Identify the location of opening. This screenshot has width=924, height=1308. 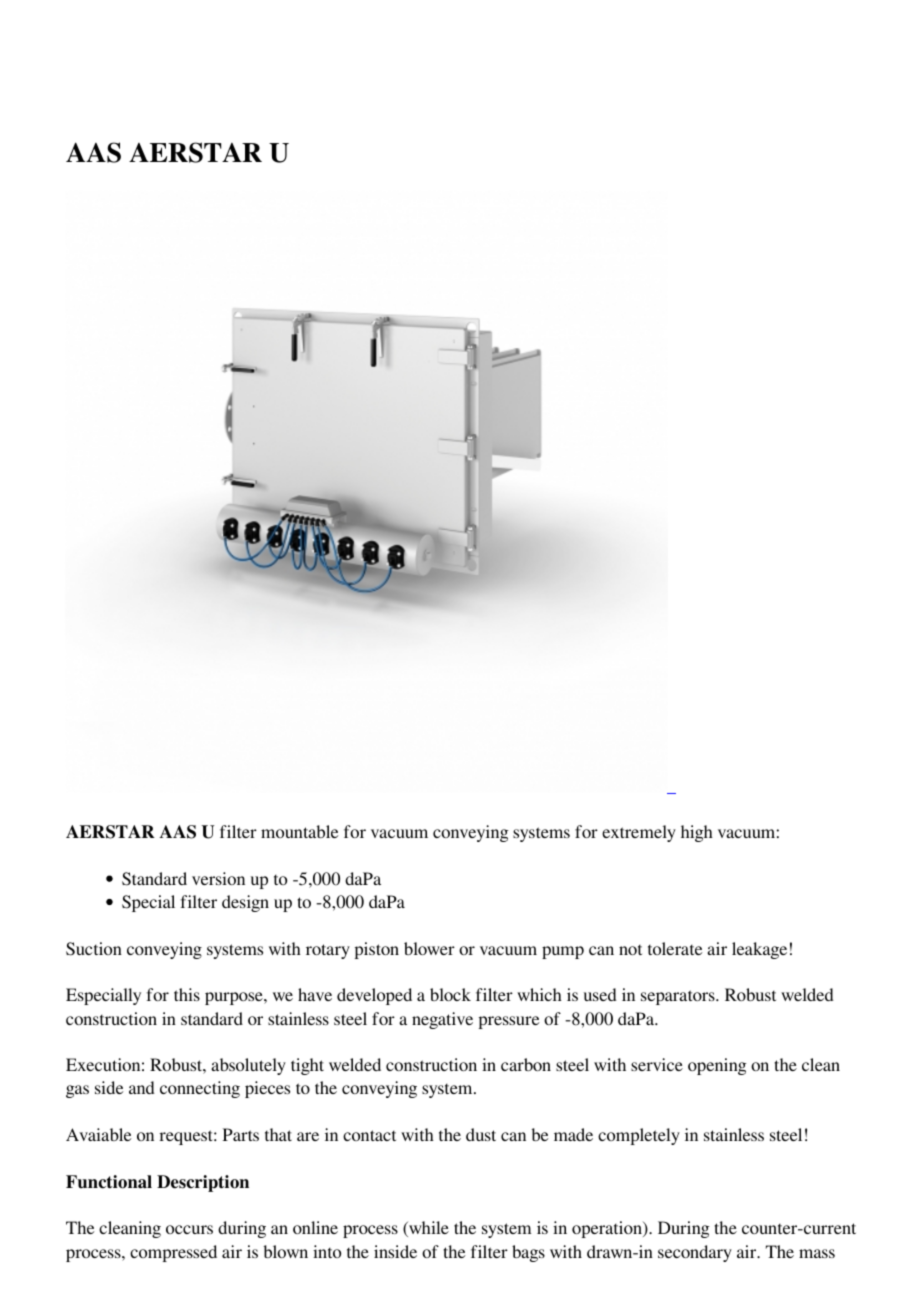
(717, 1066).
